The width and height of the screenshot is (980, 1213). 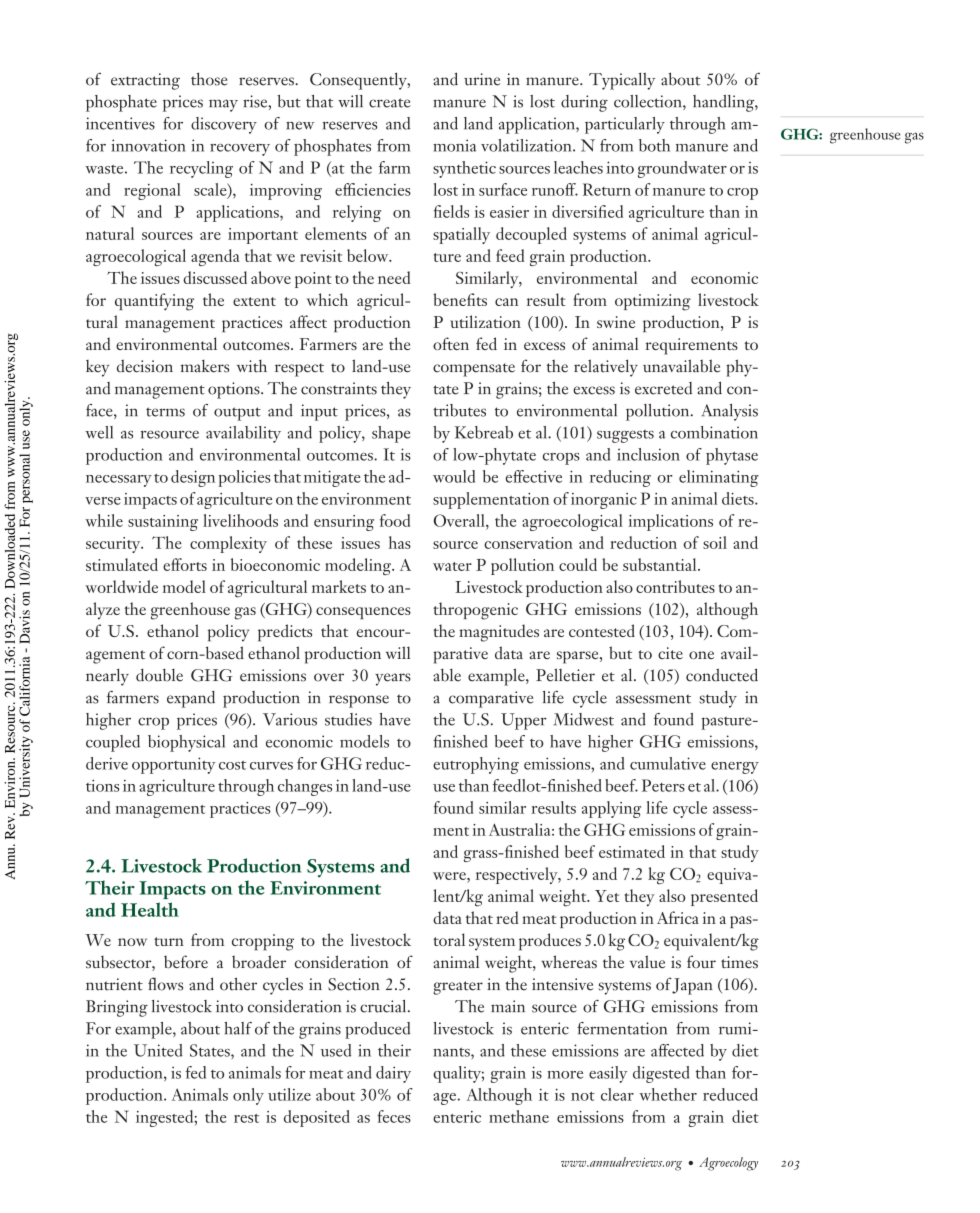 I want to click on opportunity, so click(x=173, y=765).
